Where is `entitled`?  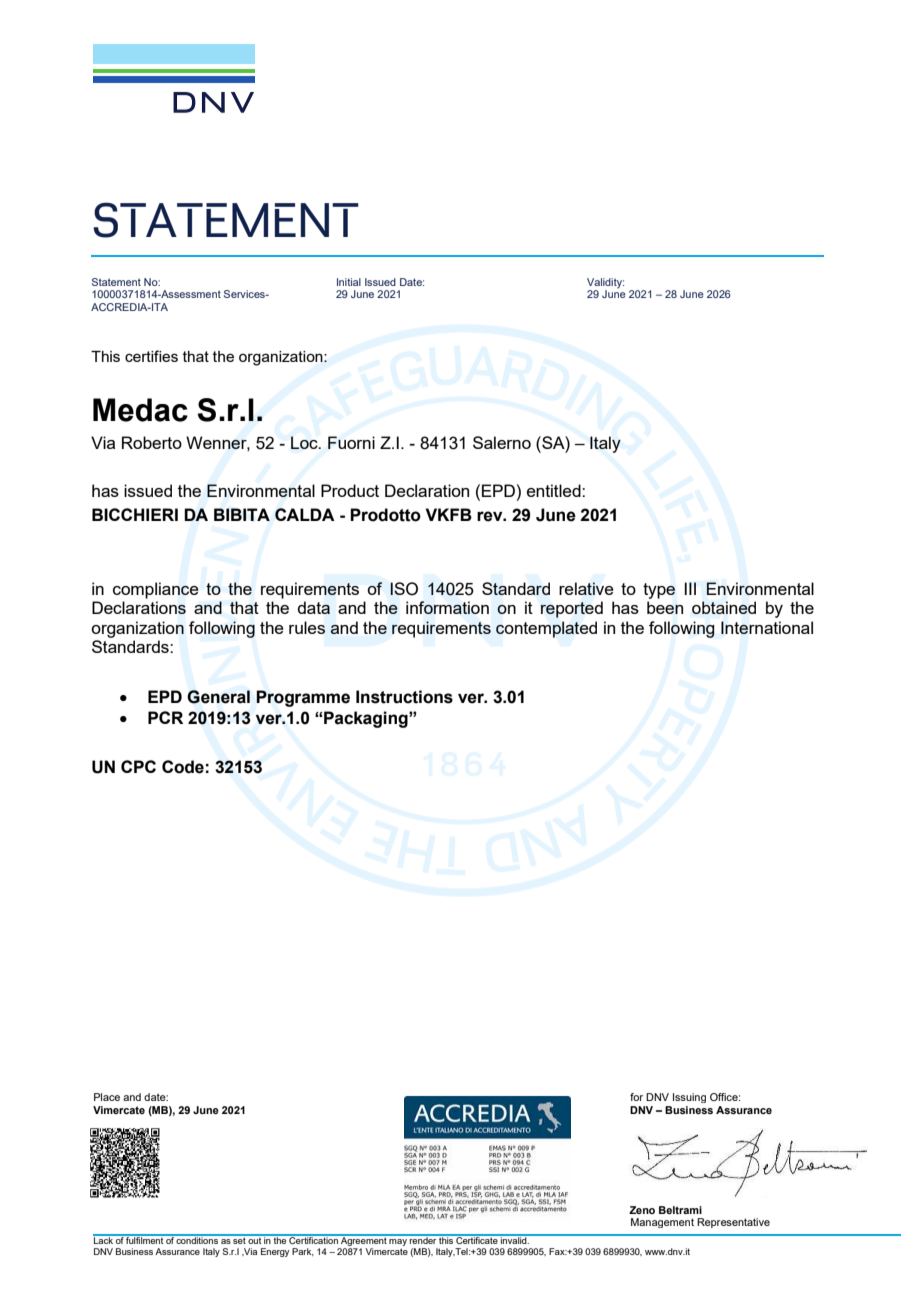 entitled is located at coordinates (555, 490).
